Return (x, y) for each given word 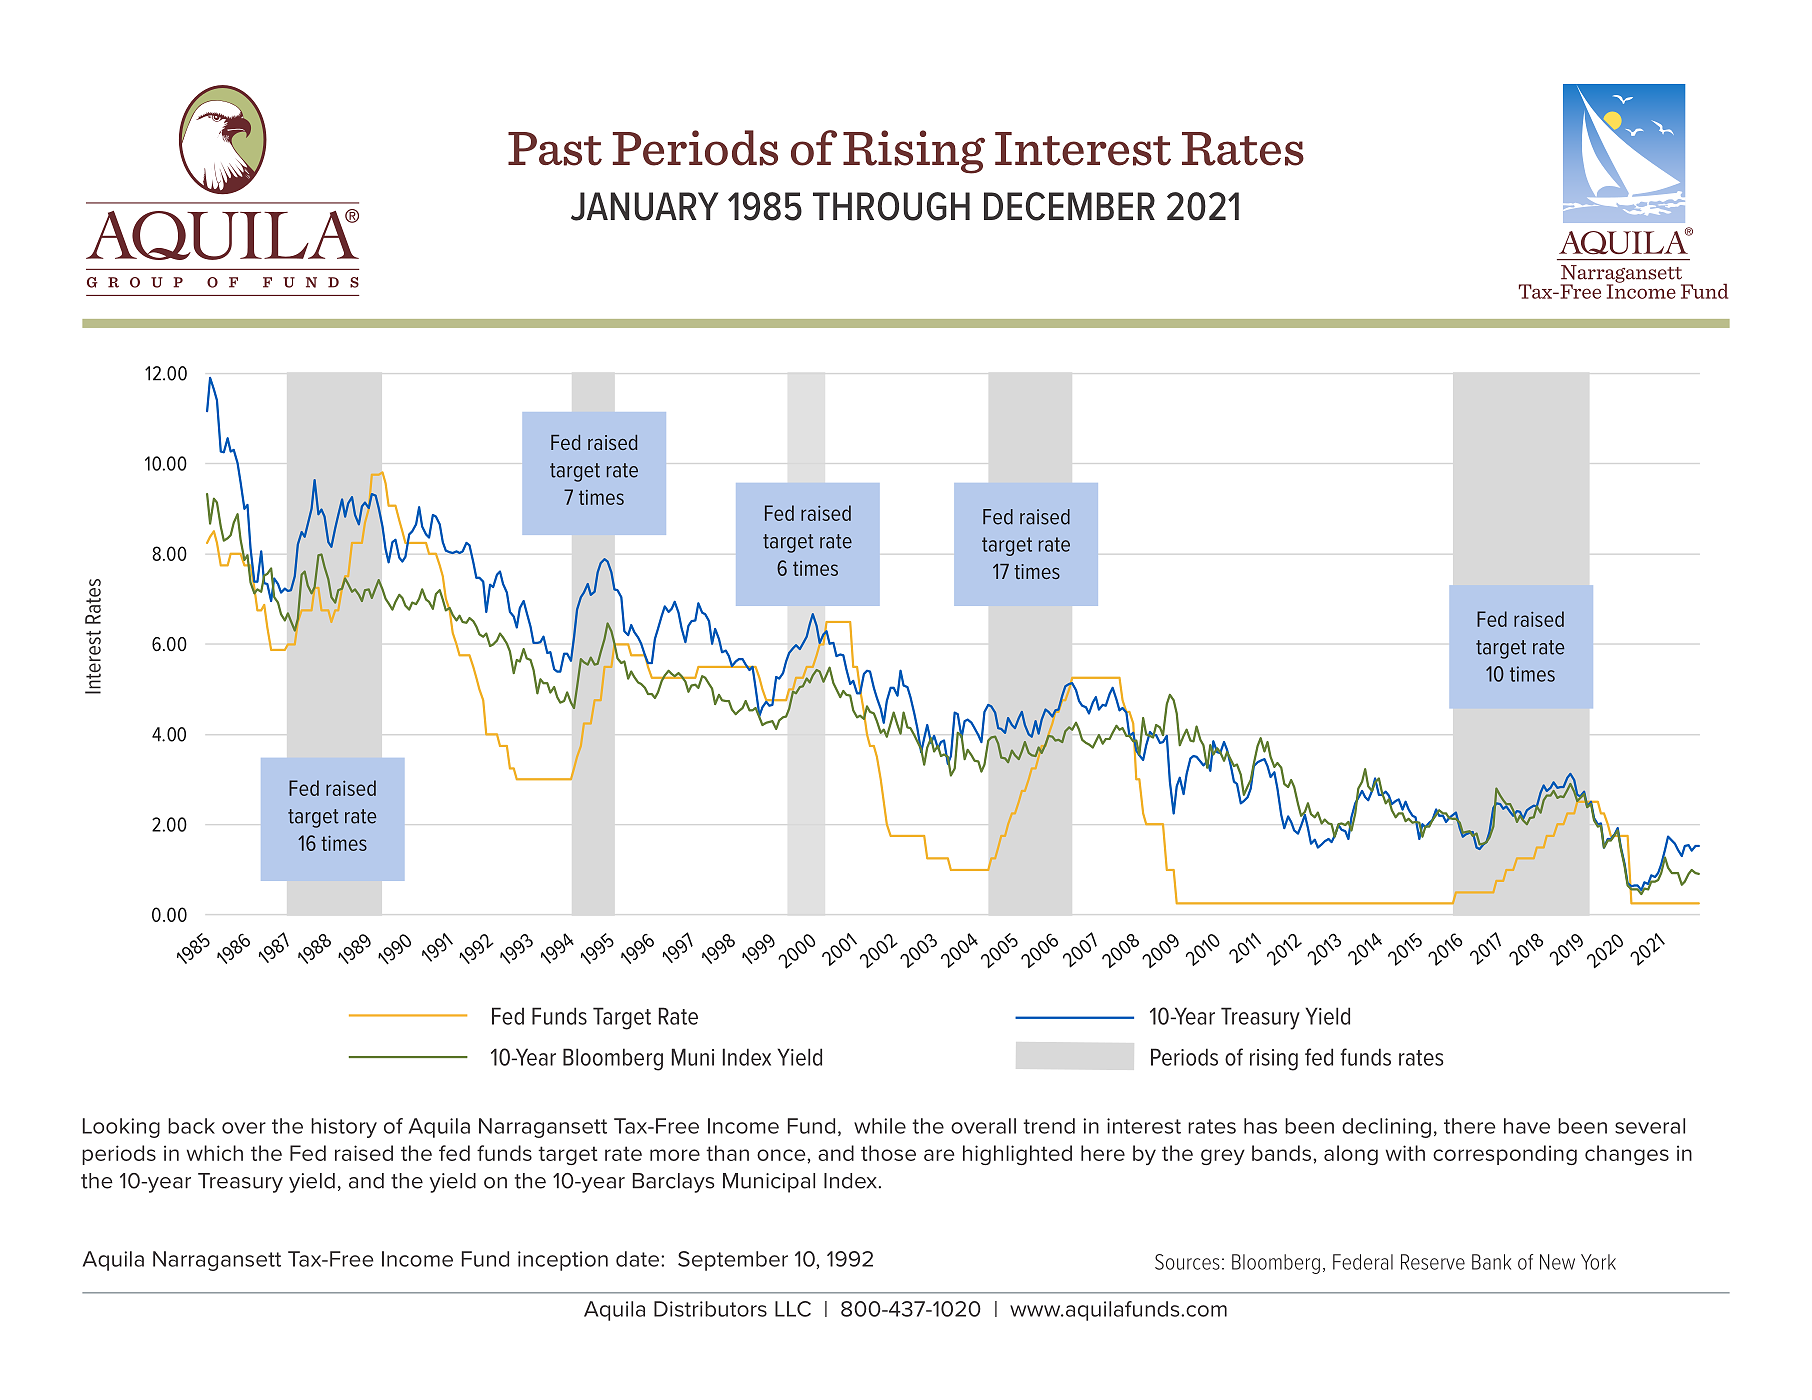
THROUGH (891, 206)
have (1527, 1126)
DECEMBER (1069, 206)
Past (555, 149)
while (880, 1126)
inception (563, 1261)
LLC (793, 1309)
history (344, 1128)
